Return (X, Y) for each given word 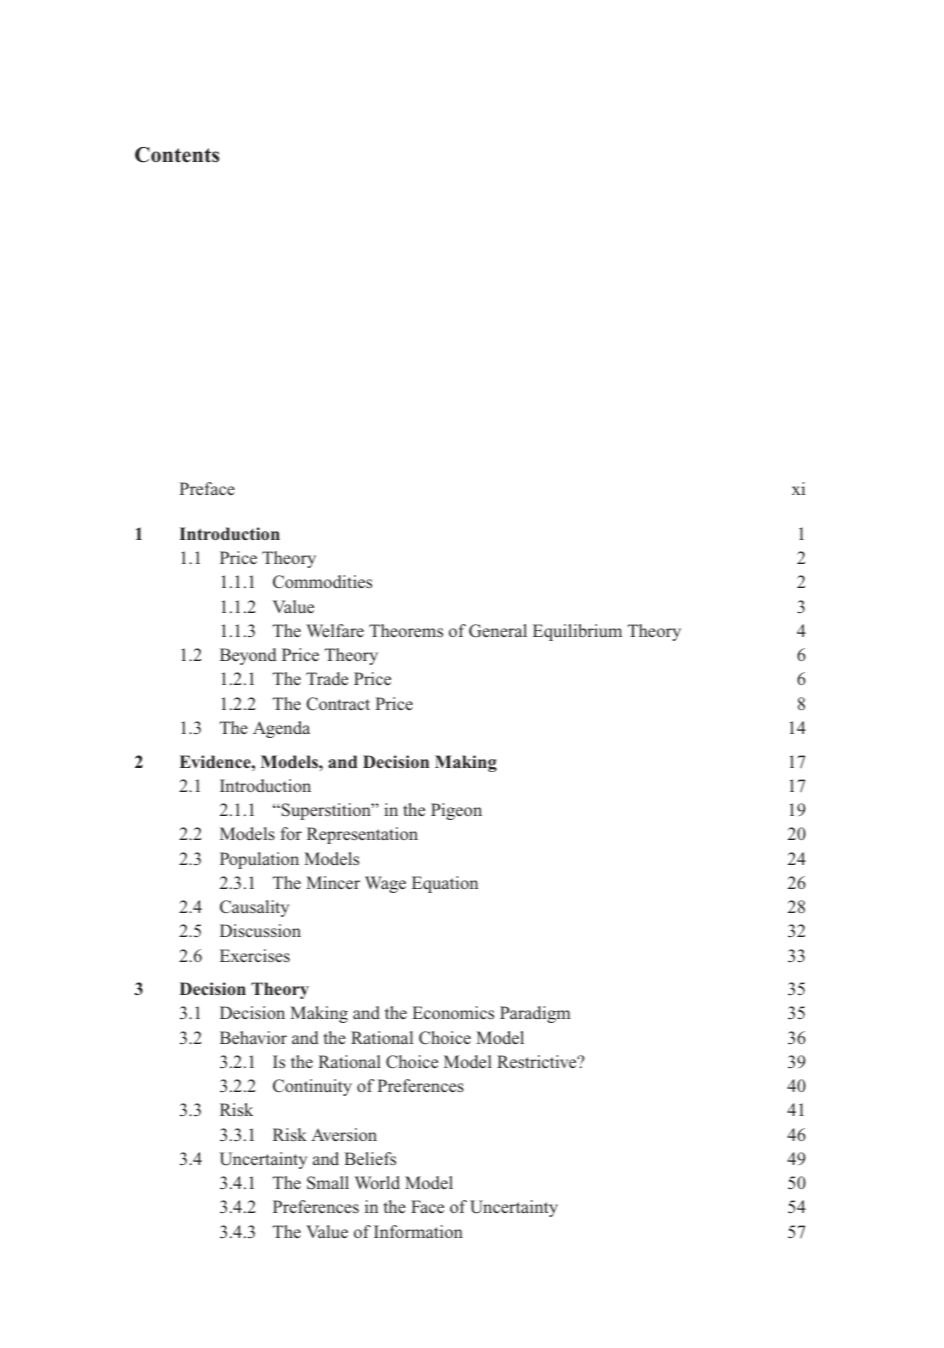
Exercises (255, 956)
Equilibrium (577, 632)
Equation (445, 884)
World (377, 1182)
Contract (338, 704)
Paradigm (535, 1014)
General (498, 631)
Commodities (322, 582)
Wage (385, 884)
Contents (177, 155)
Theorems (406, 631)
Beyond (248, 656)
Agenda (281, 729)
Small (328, 1183)
